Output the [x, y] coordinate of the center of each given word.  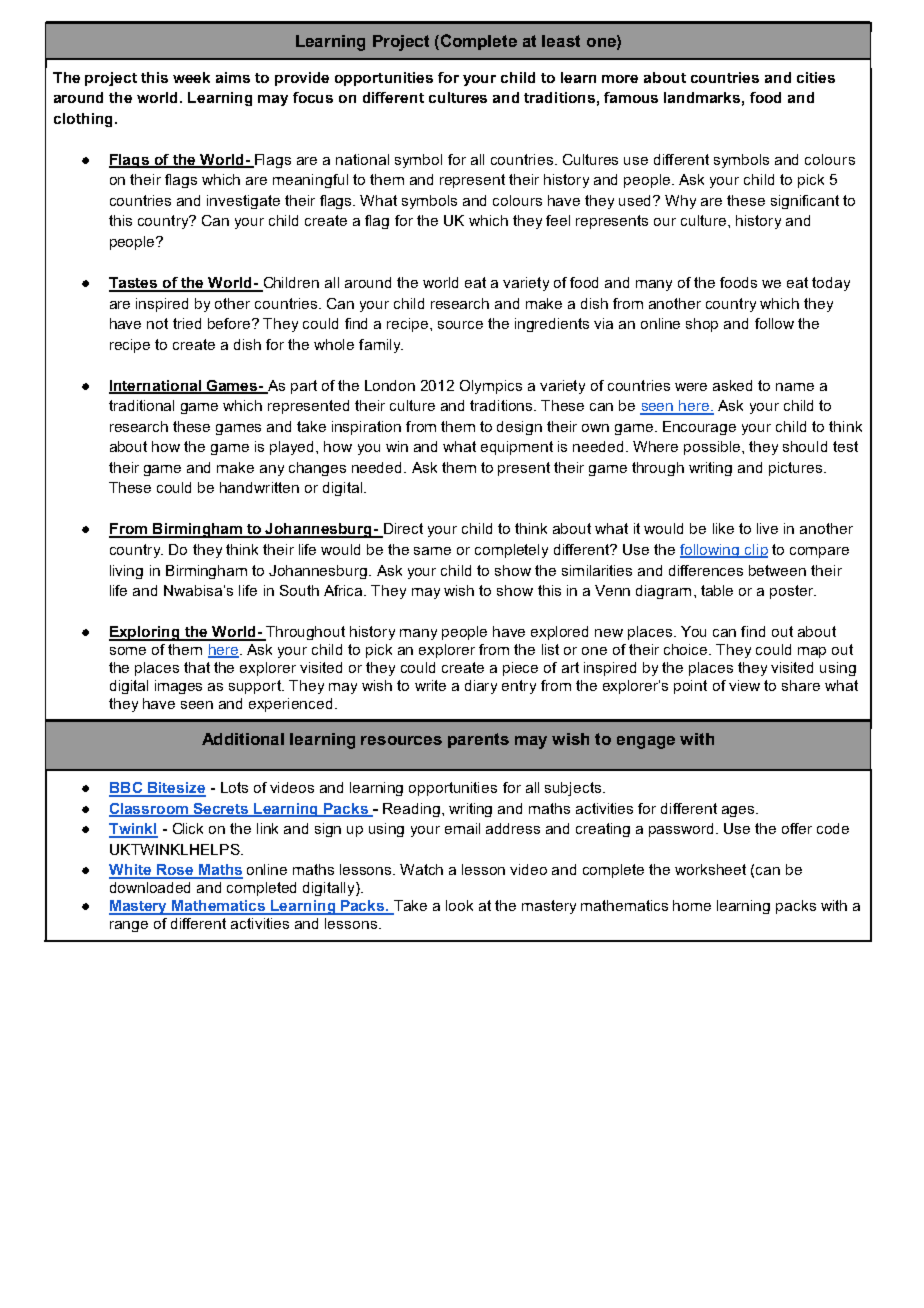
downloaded [150, 887]
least [561, 41]
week [191, 77]
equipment [517, 448]
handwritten [259, 487]
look [459, 905]
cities [816, 77]
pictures [795, 469]
